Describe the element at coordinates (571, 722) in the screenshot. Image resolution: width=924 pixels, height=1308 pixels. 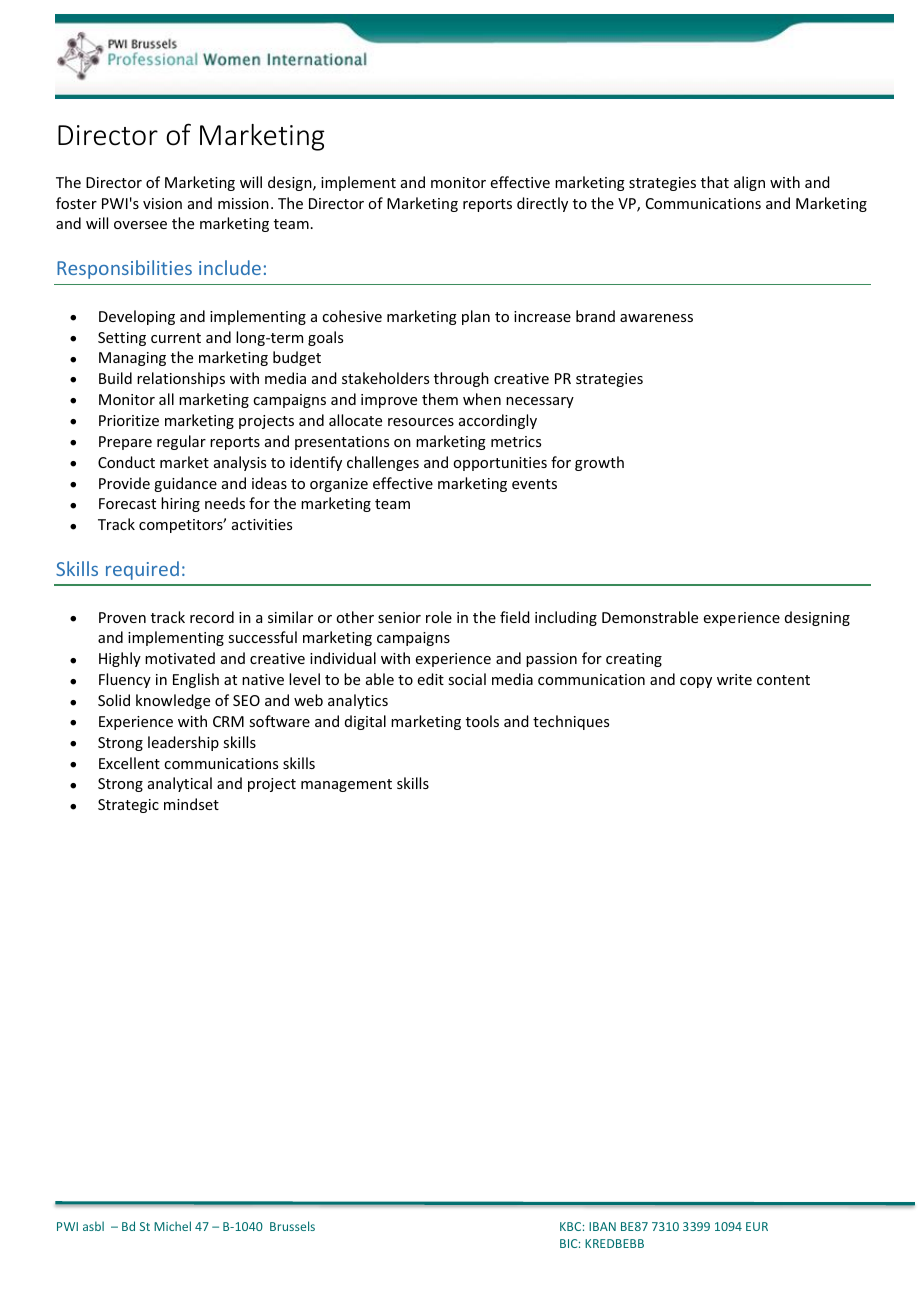
I see `techniques` at that location.
